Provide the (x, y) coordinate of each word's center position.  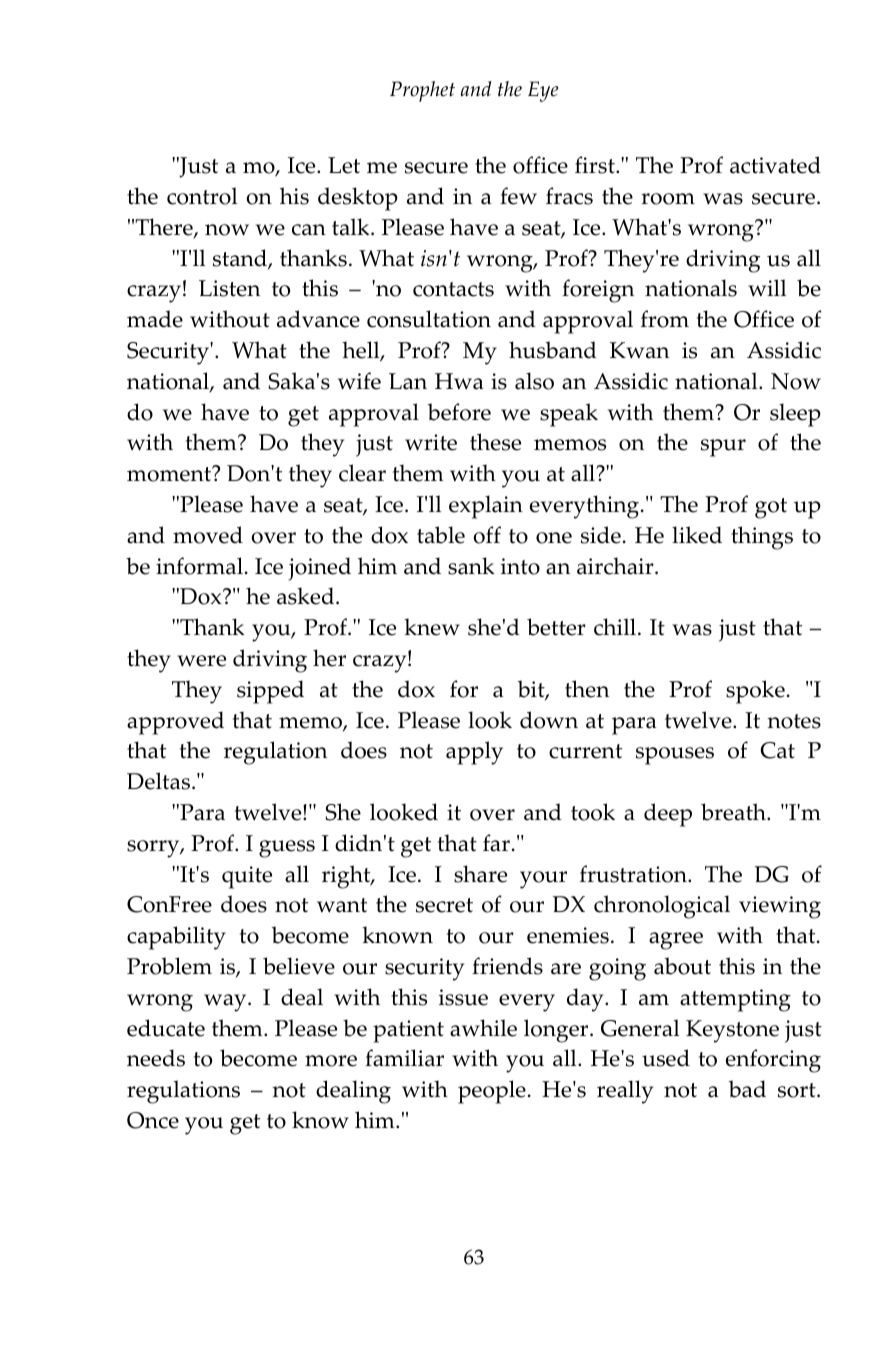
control (202, 196)
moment (170, 473)
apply (474, 753)
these (495, 442)
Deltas (158, 781)
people (492, 1092)
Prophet (422, 91)
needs (156, 1058)
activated (775, 165)
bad (747, 1089)
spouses (675, 756)
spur (723, 448)
